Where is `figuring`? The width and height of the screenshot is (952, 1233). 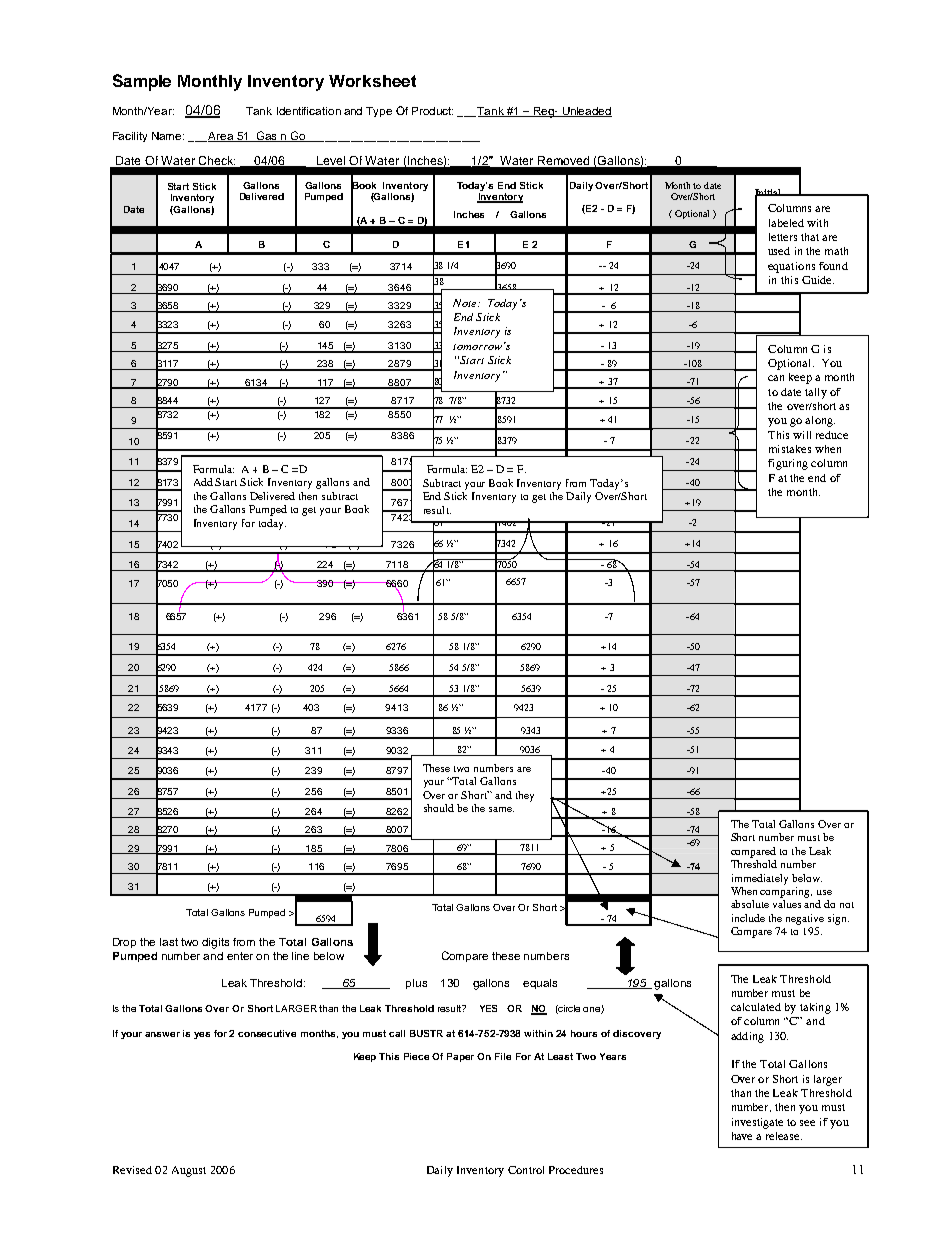
figuring is located at coordinates (788, 464).
